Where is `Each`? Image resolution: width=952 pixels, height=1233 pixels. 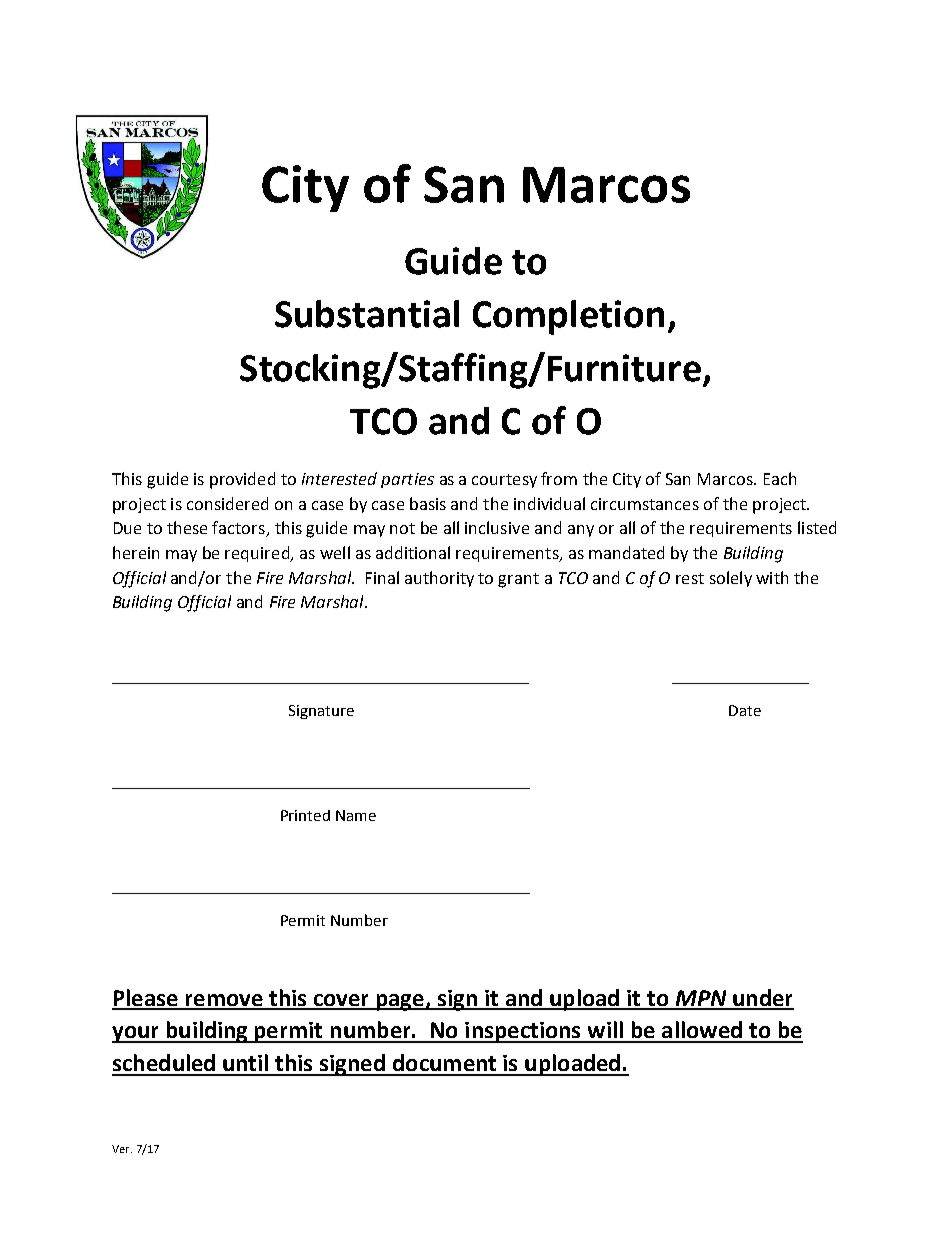 Each is located at coordinates (780, 478).
